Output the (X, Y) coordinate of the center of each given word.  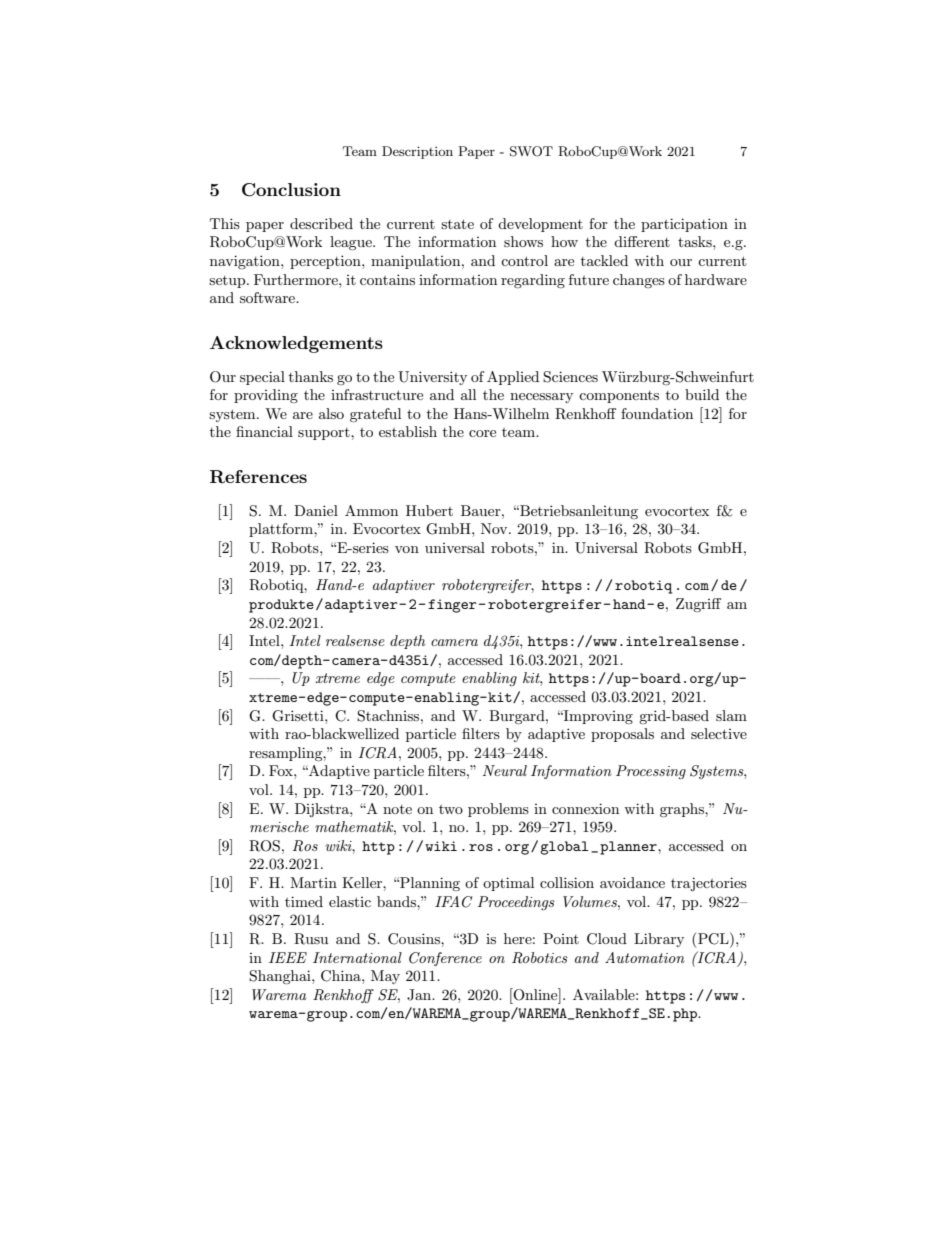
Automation (645, 957)
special (262, 378)
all (468, 394)
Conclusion (291, 190)
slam (731, 715)
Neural (505, 770)
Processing (651, 772)
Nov (495, 528)
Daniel (316, 510)
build (702, 394)
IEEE (288, 957)
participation (684, 225)
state (457, 224)
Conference (445, 959)
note (397, 809)
